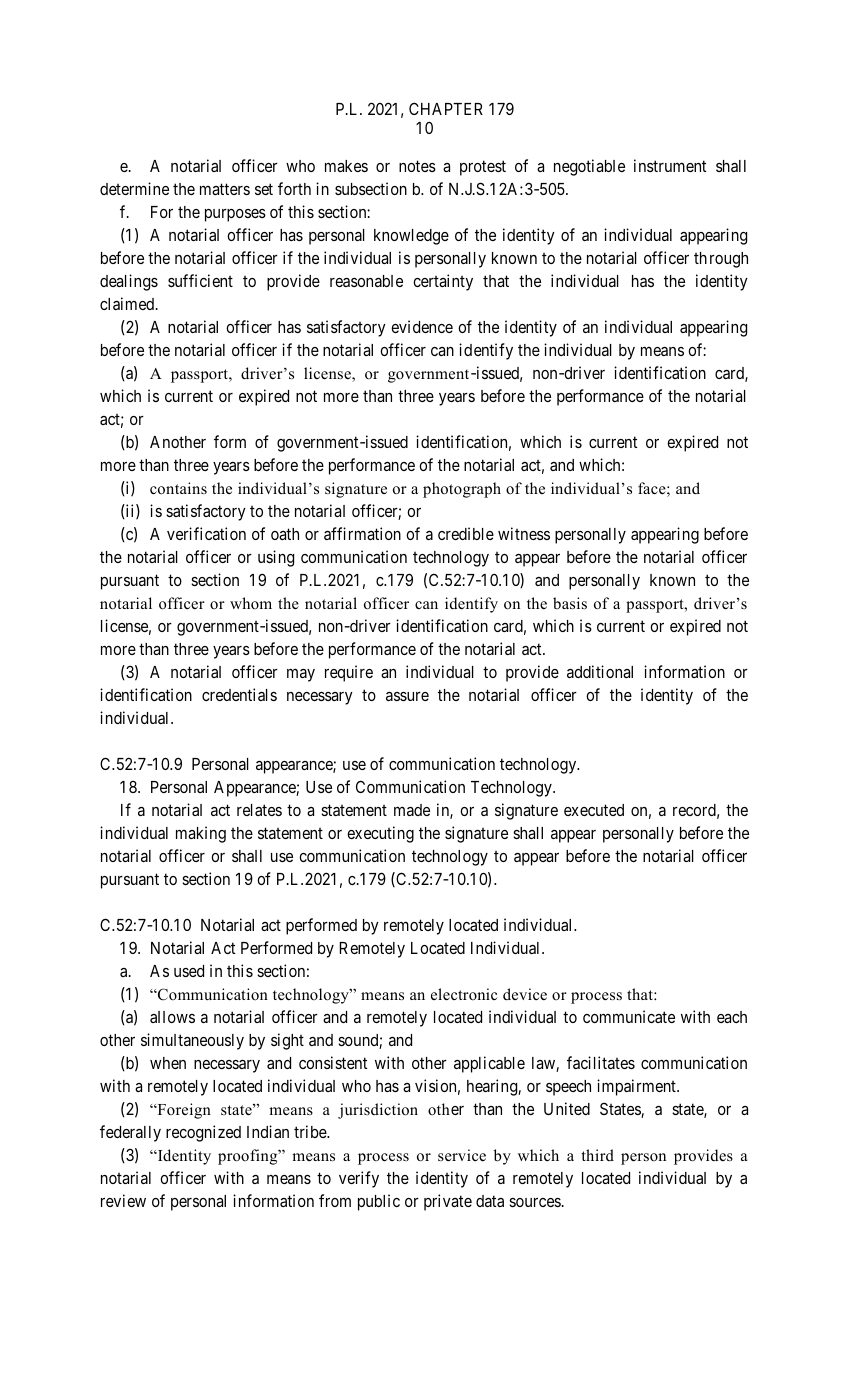 The height and width of the document is (1400, 849). Describe the element at coordinates (462, 1155) in the document. I see `service` at that location.
